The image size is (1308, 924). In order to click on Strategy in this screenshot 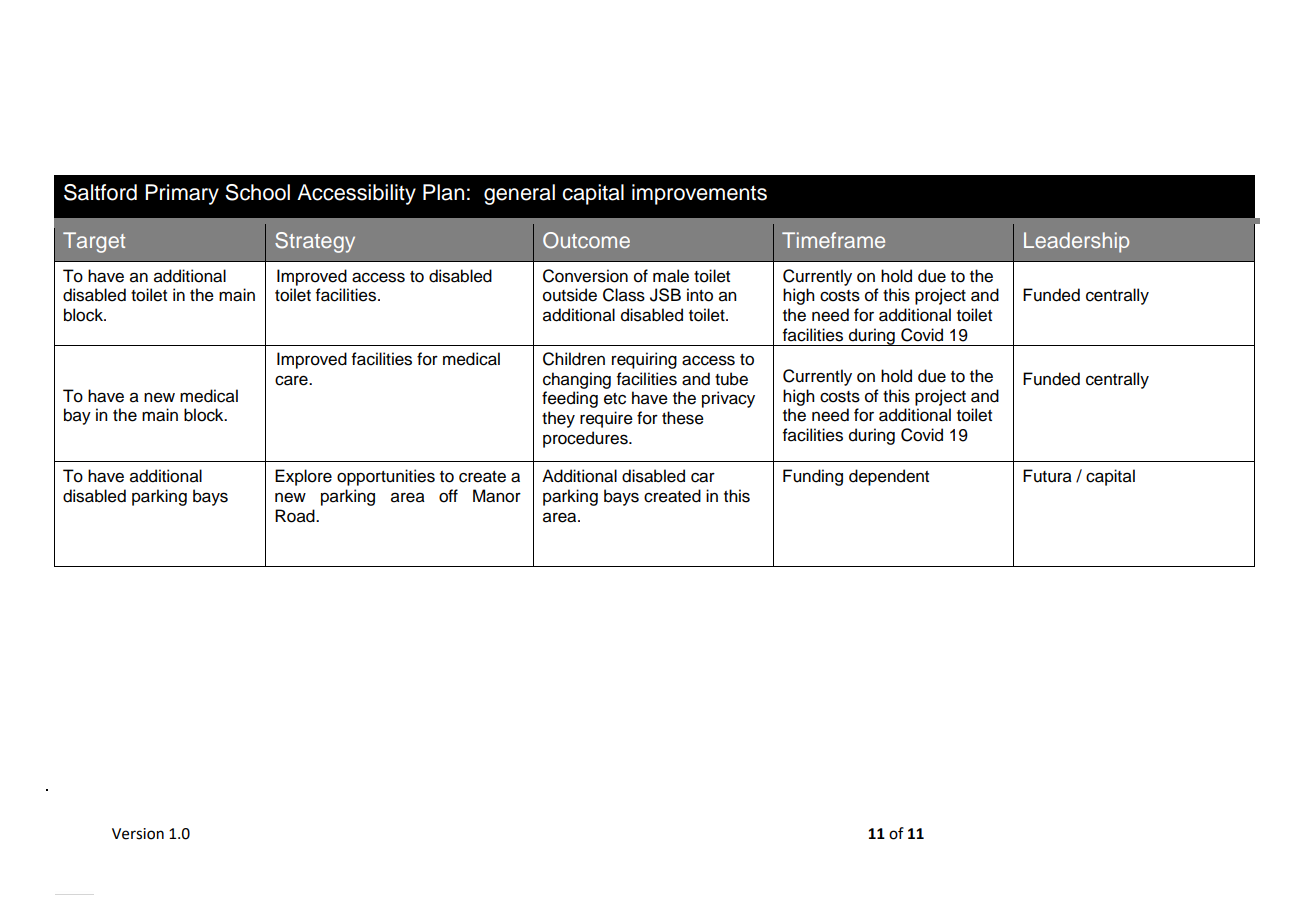, I will do `click(315, 242)`.
